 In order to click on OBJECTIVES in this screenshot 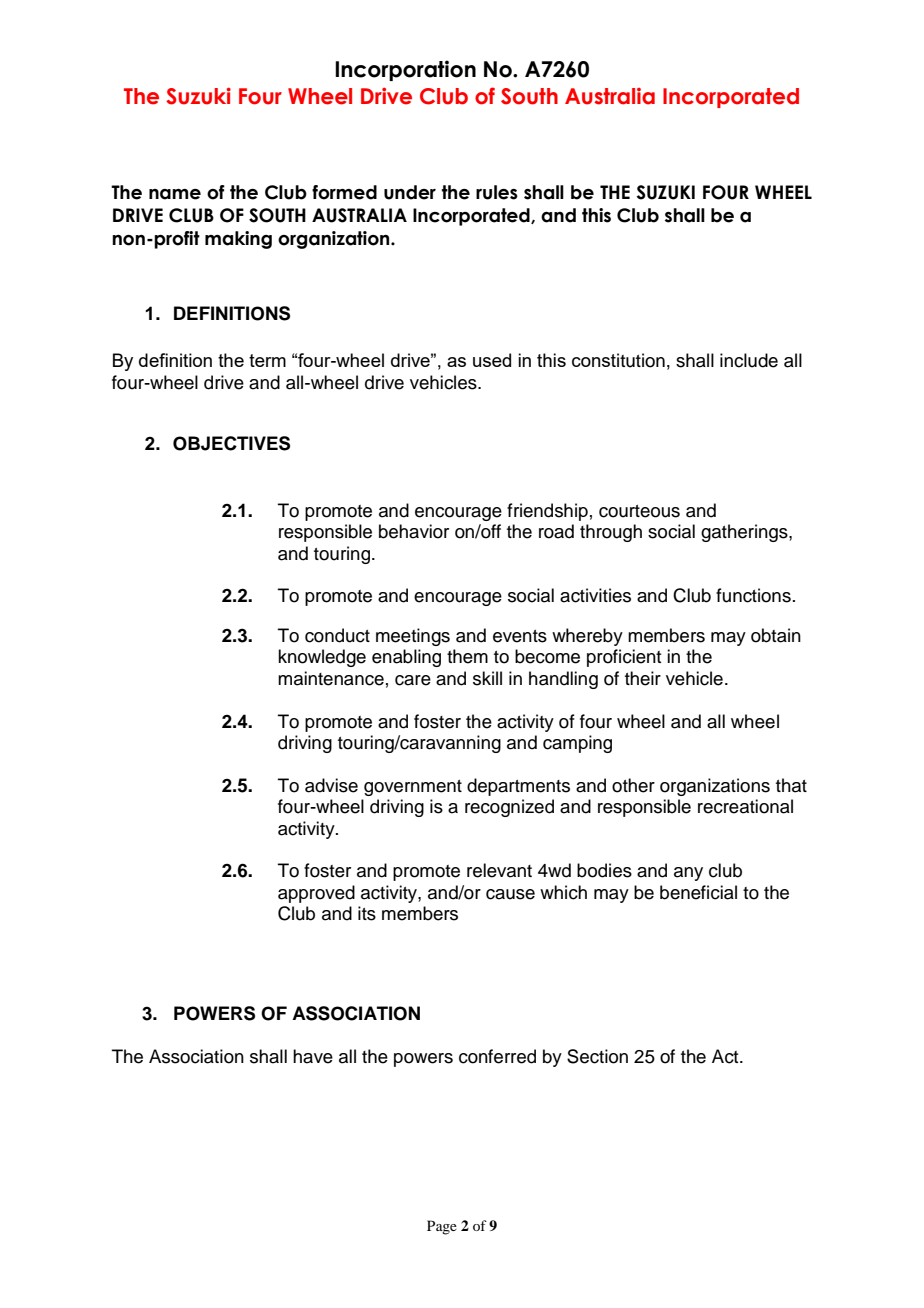, I will do `click(231, 443)`.
